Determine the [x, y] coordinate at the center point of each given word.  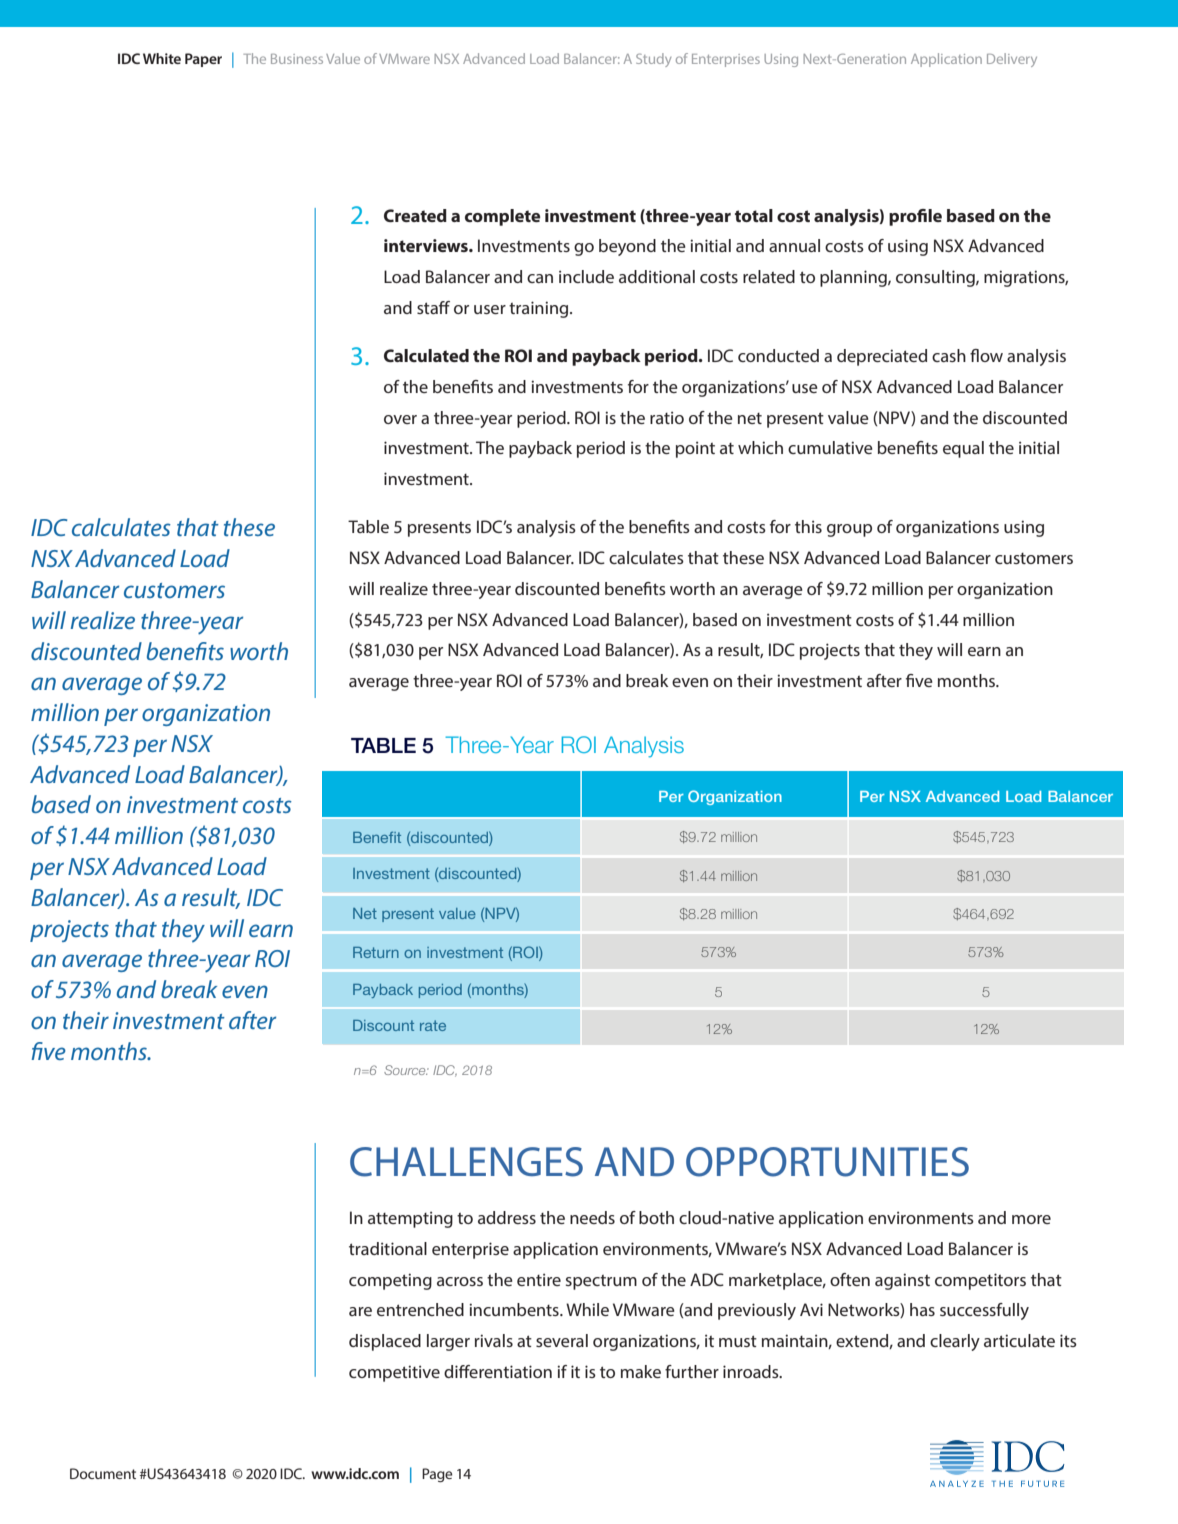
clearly [955, 1342]
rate [433, 1025]
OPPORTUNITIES [827, 1162]
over [400, 419]
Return [376, 952]
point [695, 449]
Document [103, 1473]
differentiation [498, 1371]
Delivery [1012, 60]
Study [653, 60]
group [849, 530]
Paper [203, 60]
